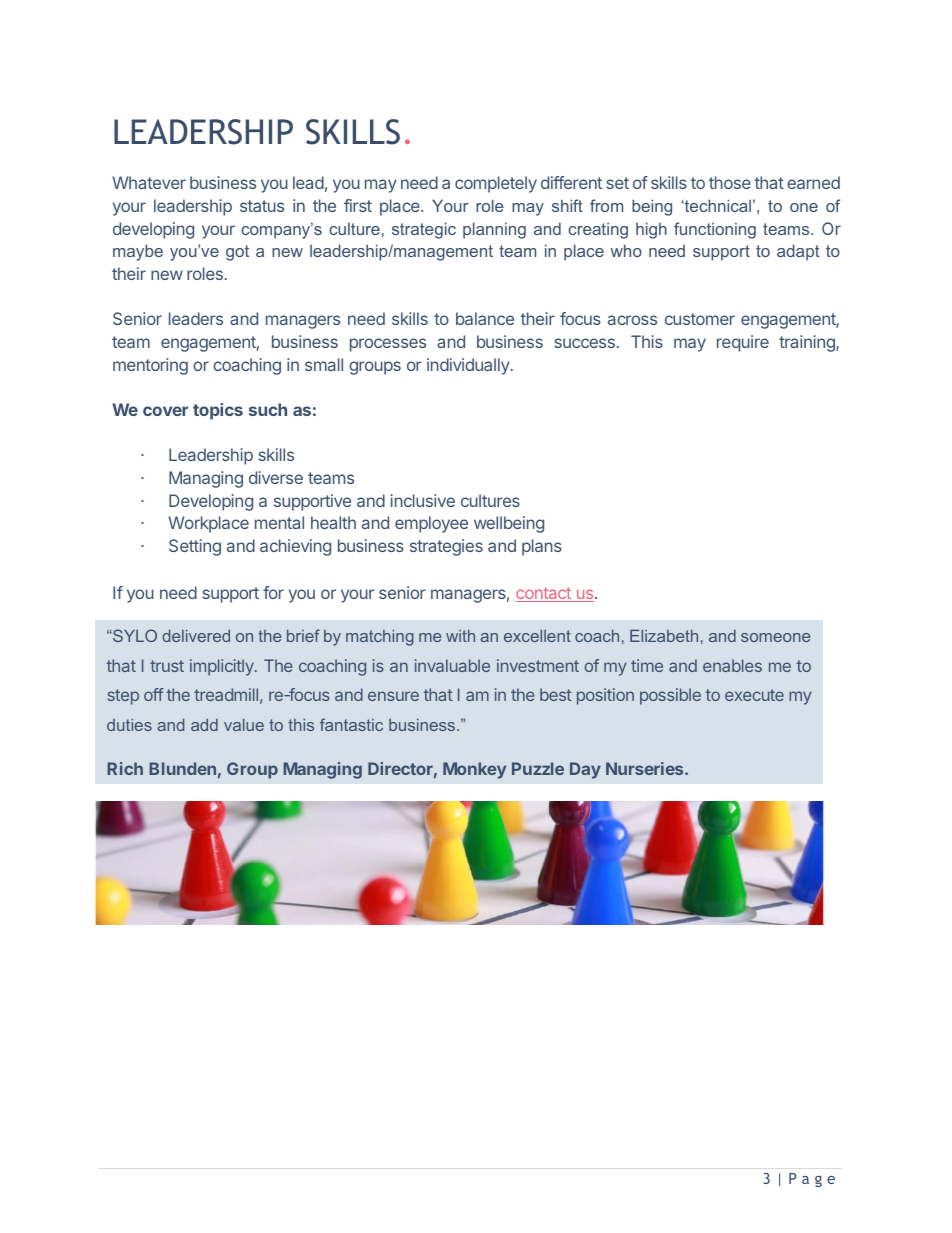  Describe the element at coordinates (276, 477) in the screenshot. I see `diverse` at that location.
